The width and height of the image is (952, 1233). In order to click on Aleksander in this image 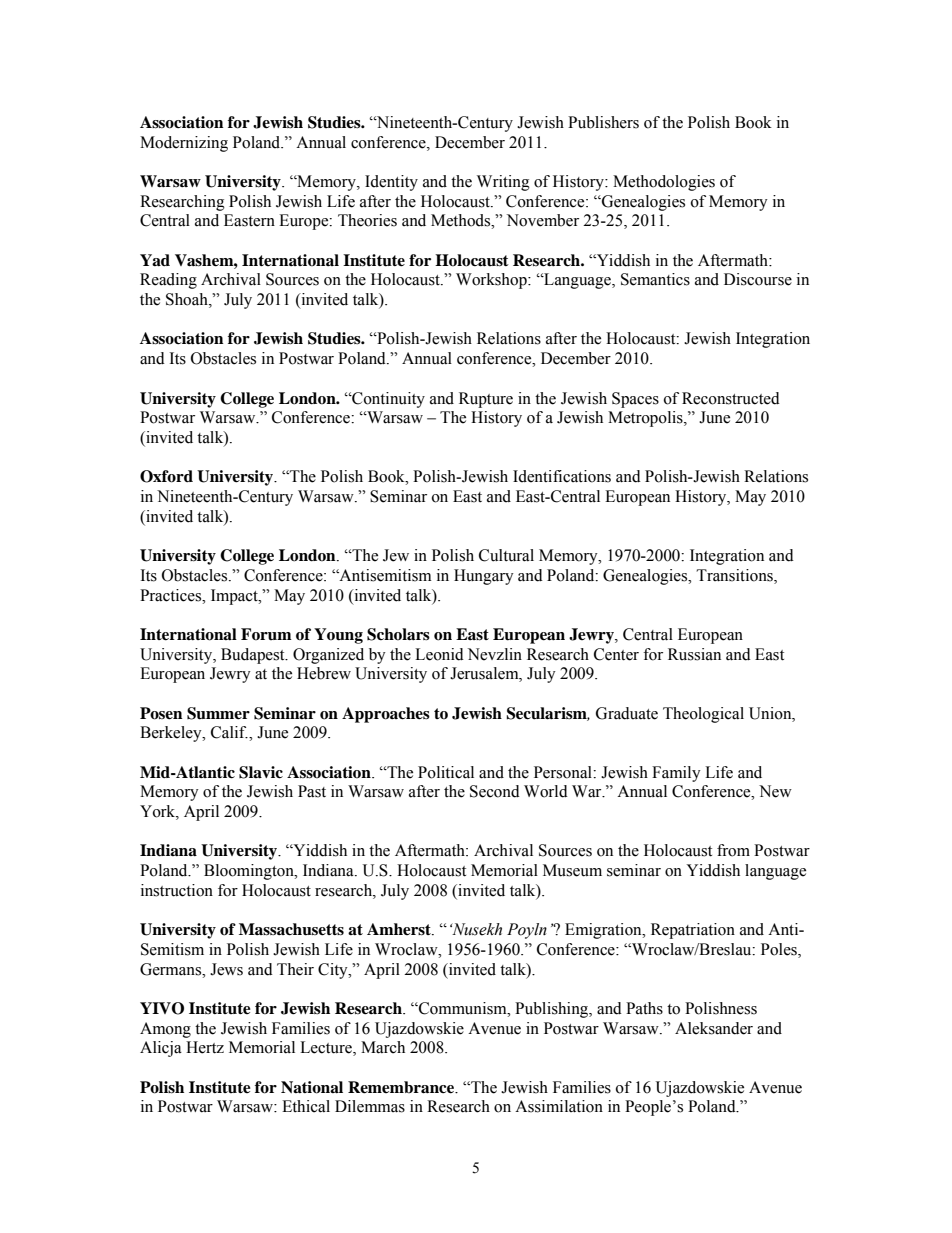, I will do `click(714, 1028)`.
